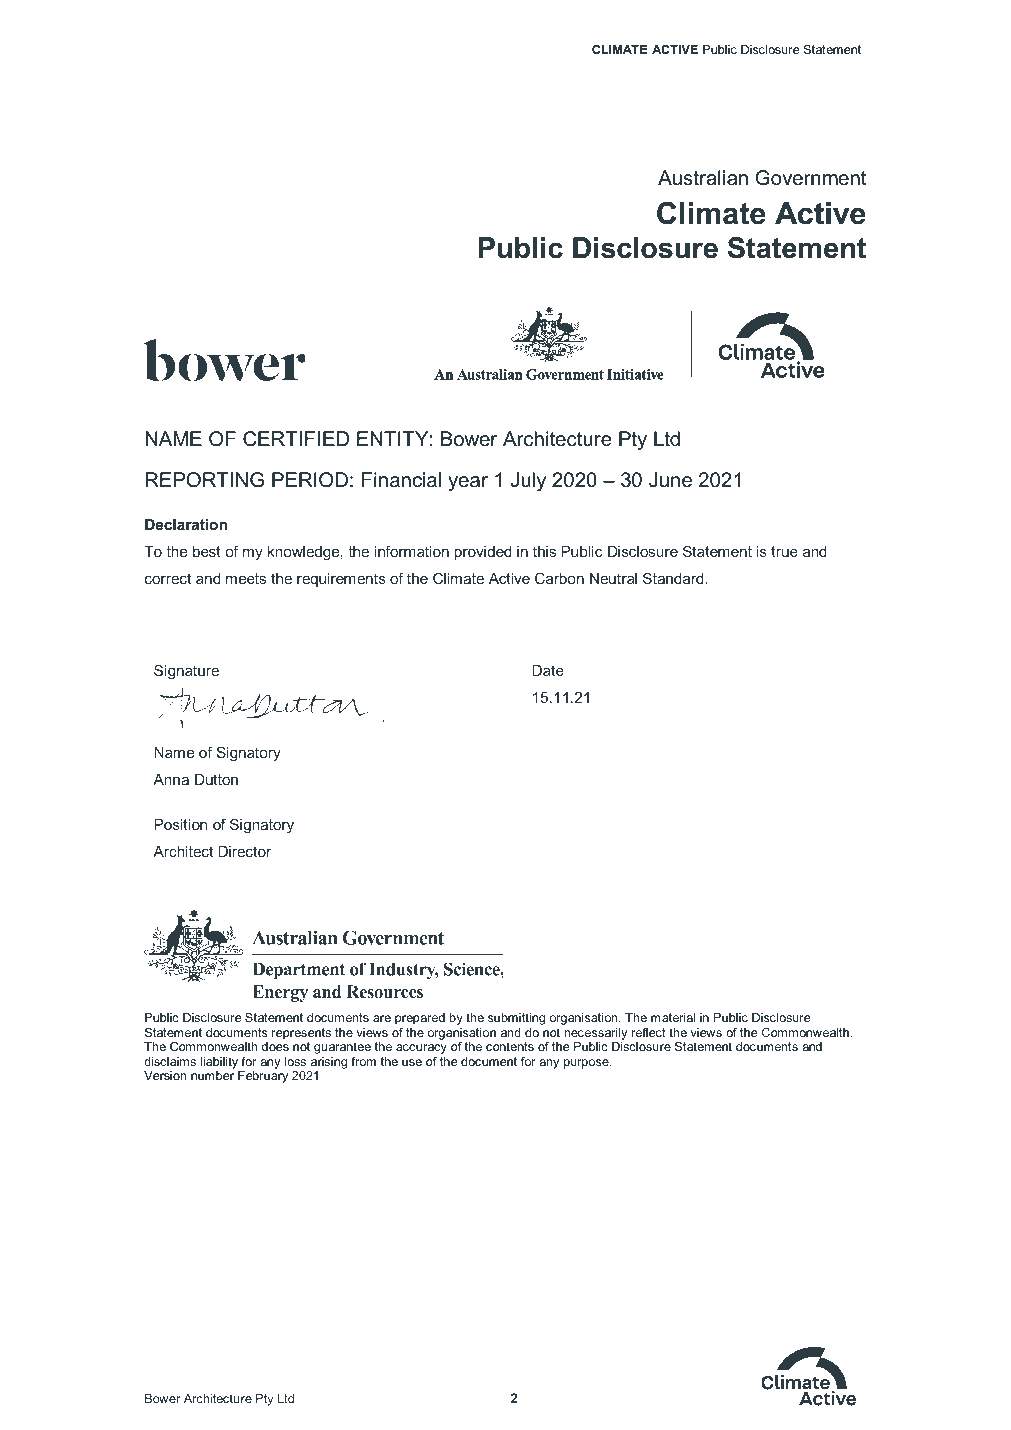  I want to click on CERTIFIED, so click(296, 439).
